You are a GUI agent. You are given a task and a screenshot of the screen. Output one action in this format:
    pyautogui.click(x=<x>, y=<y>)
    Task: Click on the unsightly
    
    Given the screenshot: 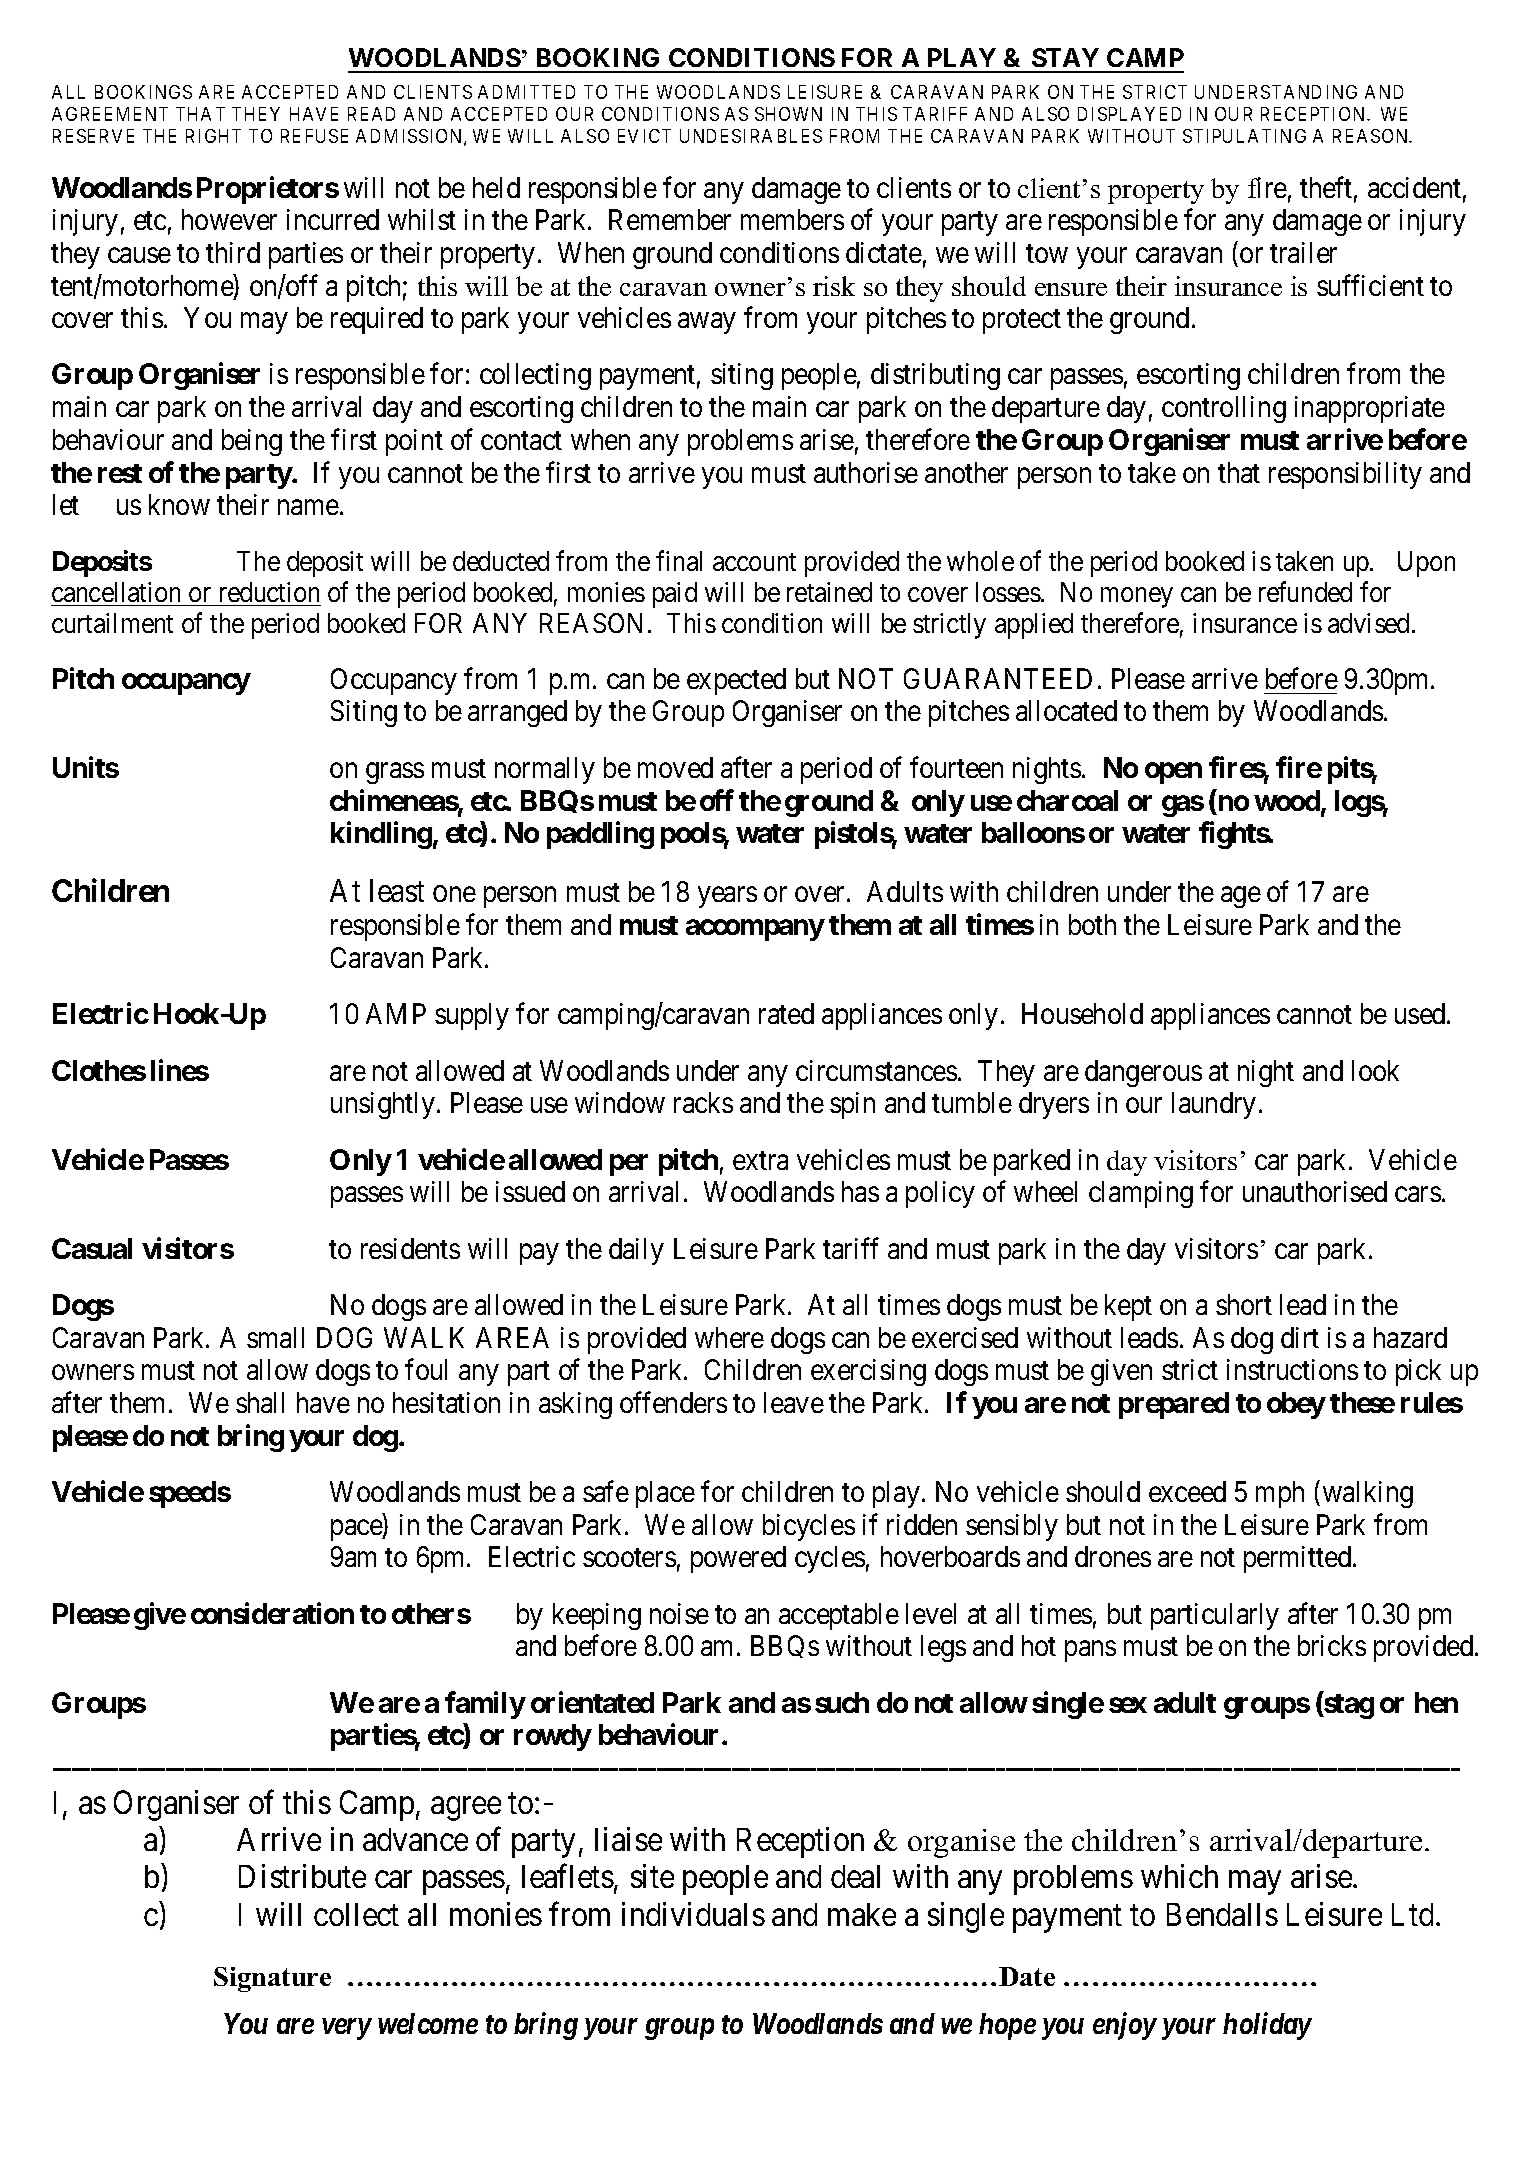 What is the action you would take?
    pyautogui.click(x=383, y=1105)
